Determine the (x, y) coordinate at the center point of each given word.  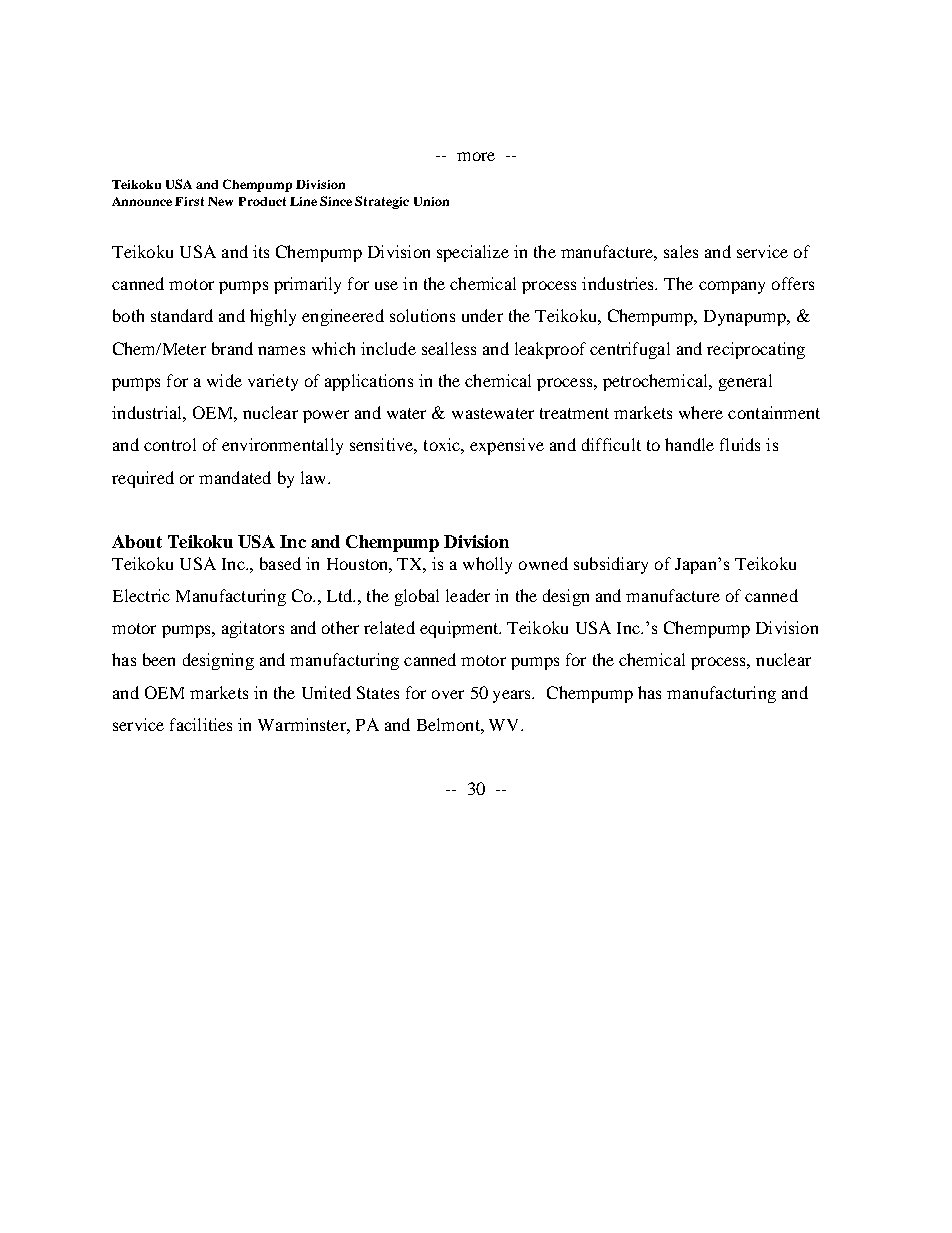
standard (182, 315)
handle (689, 444)
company (732, 287)
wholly (487, 565)
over (448, 694)
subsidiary (611, 565)
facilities (201, 724)
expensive (507, 446)
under (482, 315)
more (476, 156)
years (513, 696)
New (220, 201)
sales (681, 251)
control (170, 444)
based (280, 563)
